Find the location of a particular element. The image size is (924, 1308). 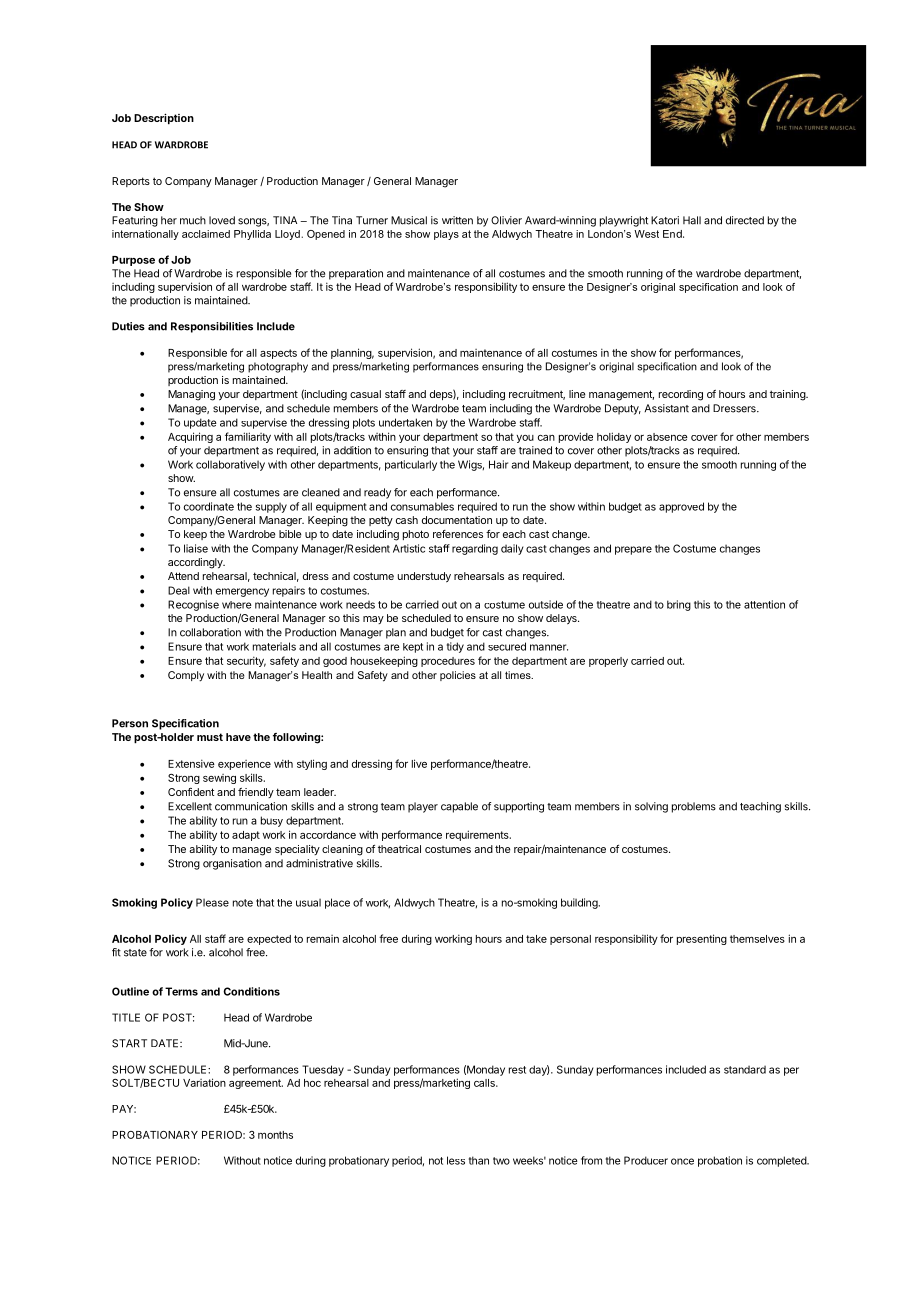

Variation is located at coordinates (204, 1082).
